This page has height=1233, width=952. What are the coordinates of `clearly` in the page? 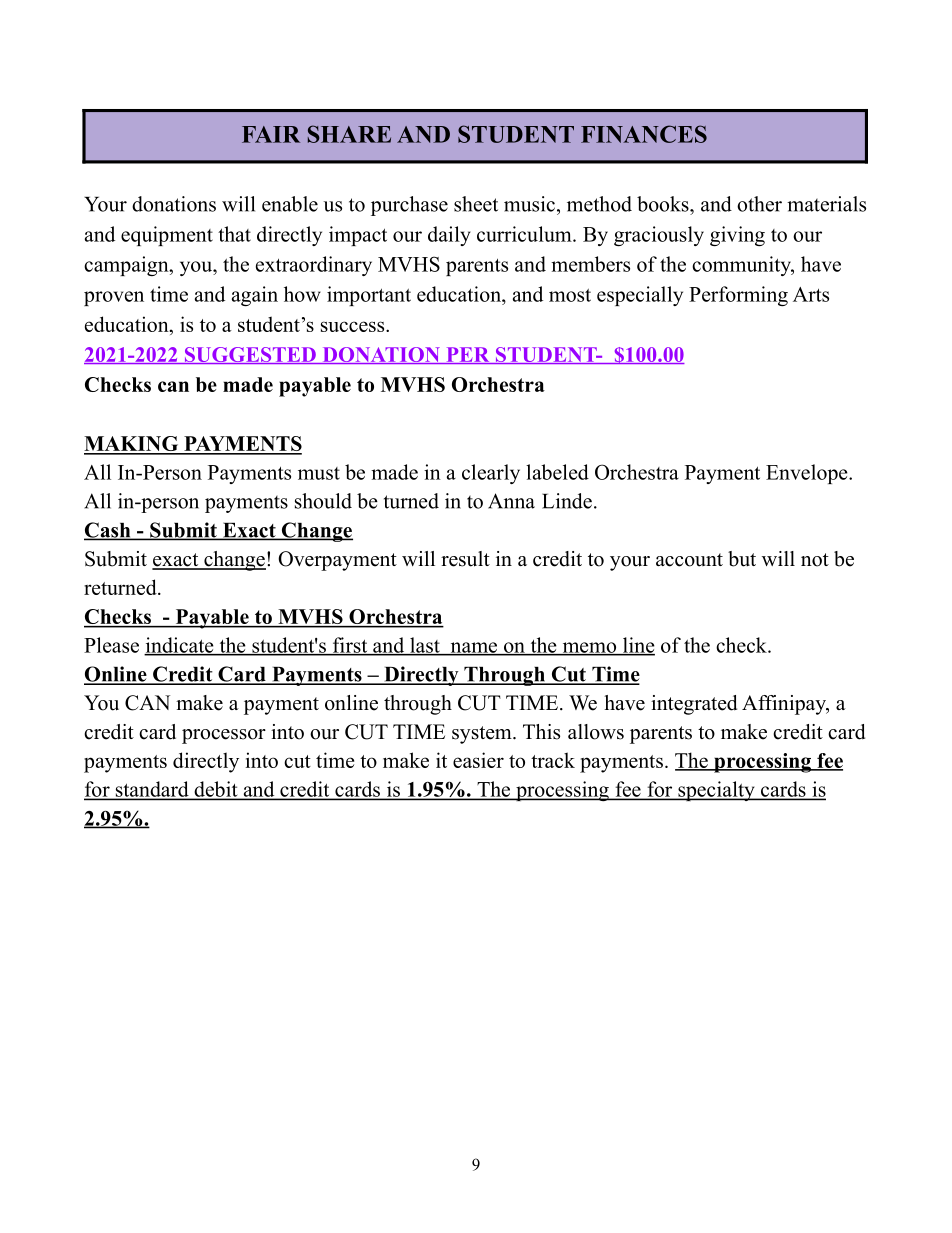 It's located at (491, 474).
